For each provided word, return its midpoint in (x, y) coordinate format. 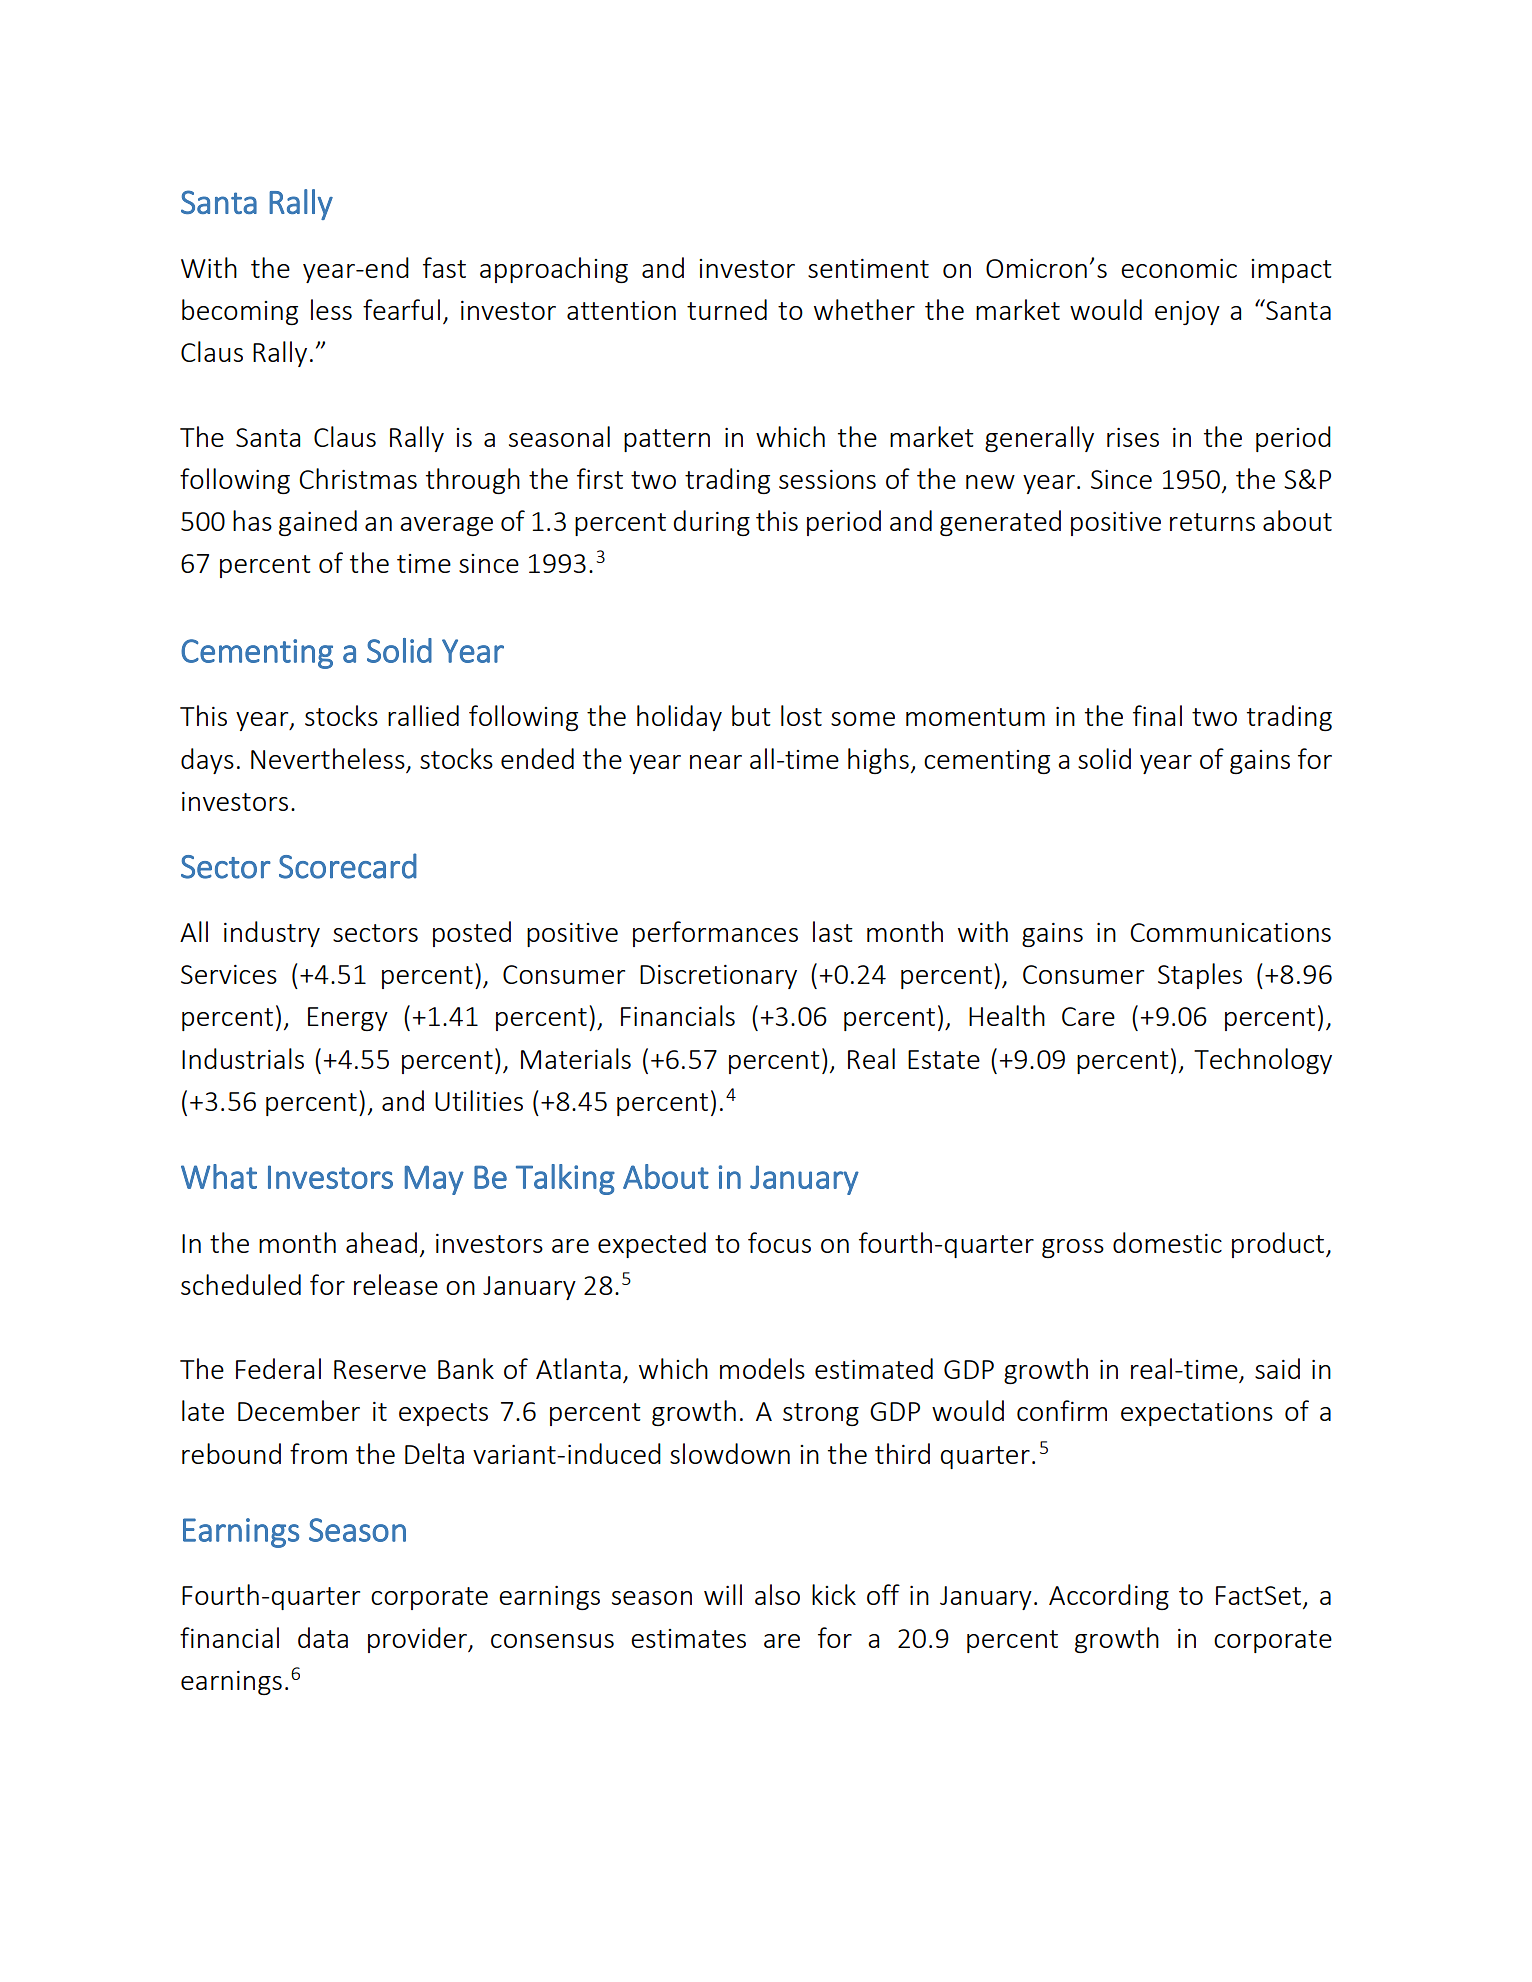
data (323, 1637)
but (751, 715)
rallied (423, 715)
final (1157, 715)
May (434, 1180)
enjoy (1187, 313)
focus (779, 1242)
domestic (1167, 1242)
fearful (401, 309)
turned (727, 309)
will (723, 1594)
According (1109, 1597)
